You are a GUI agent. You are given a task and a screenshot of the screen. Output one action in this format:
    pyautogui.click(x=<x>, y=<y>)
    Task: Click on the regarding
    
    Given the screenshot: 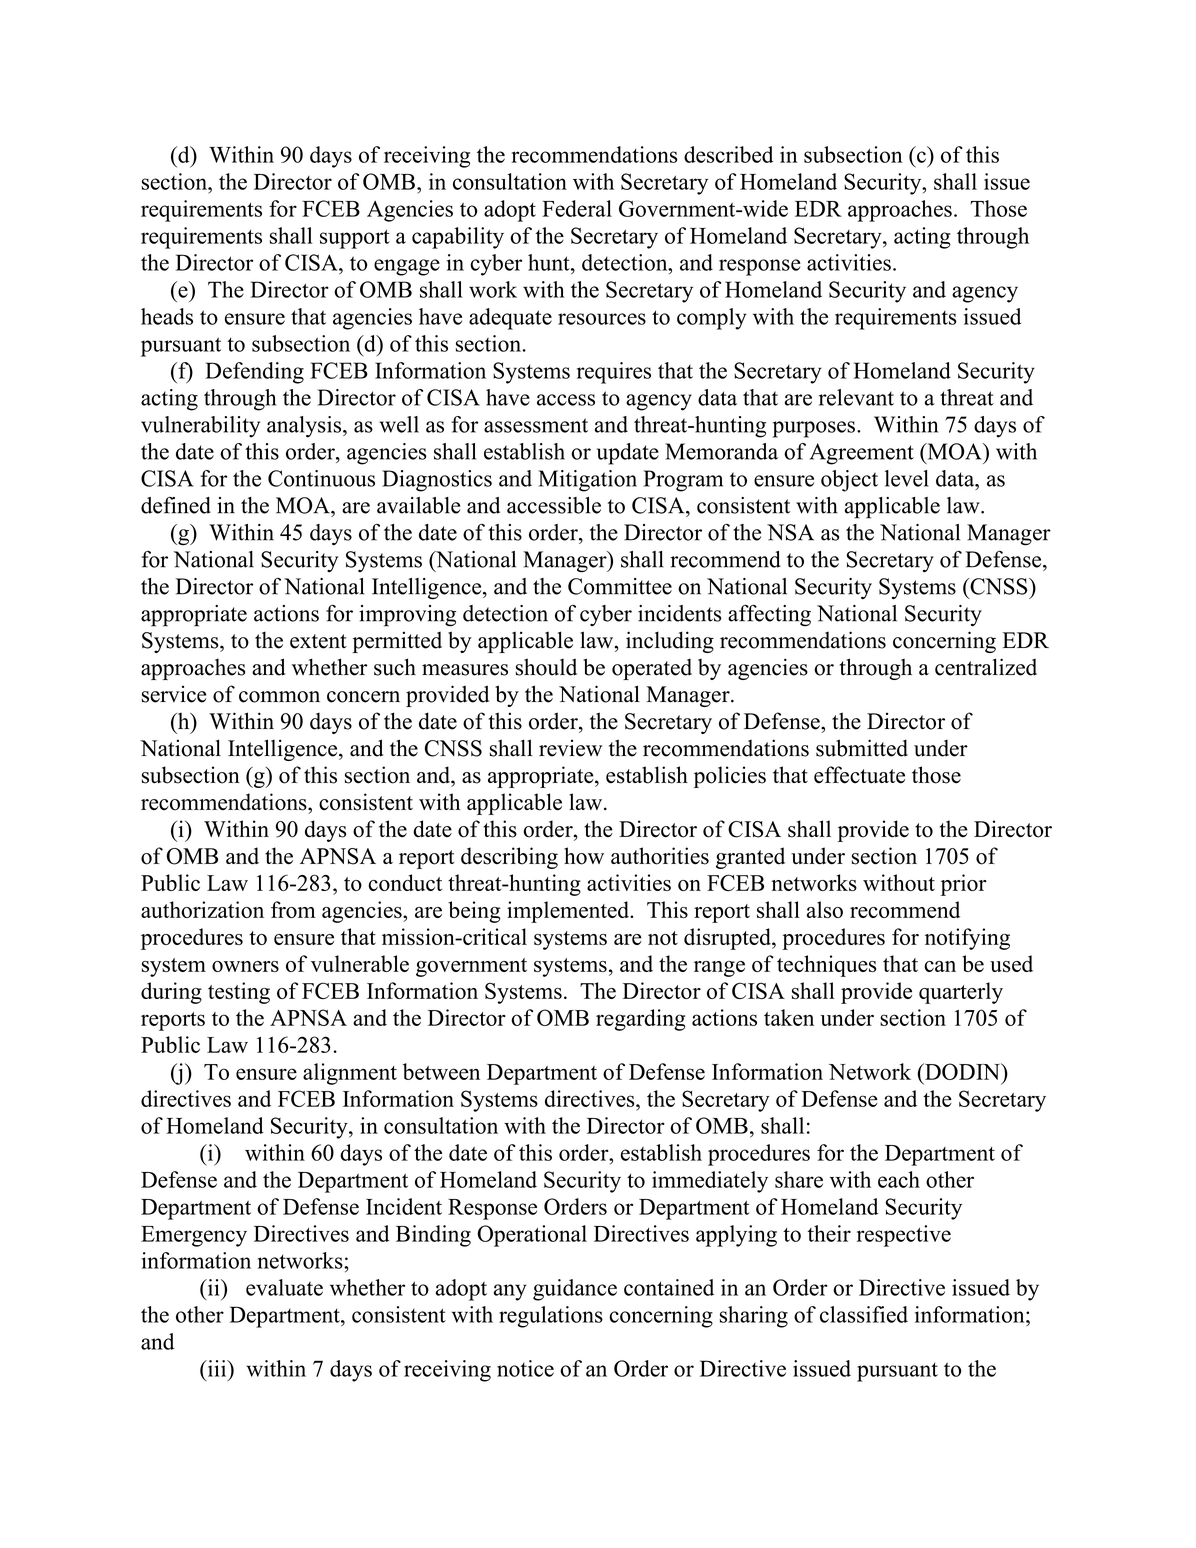 What is the action you would take?
    pyautogui.click(x=641, y=1020)
